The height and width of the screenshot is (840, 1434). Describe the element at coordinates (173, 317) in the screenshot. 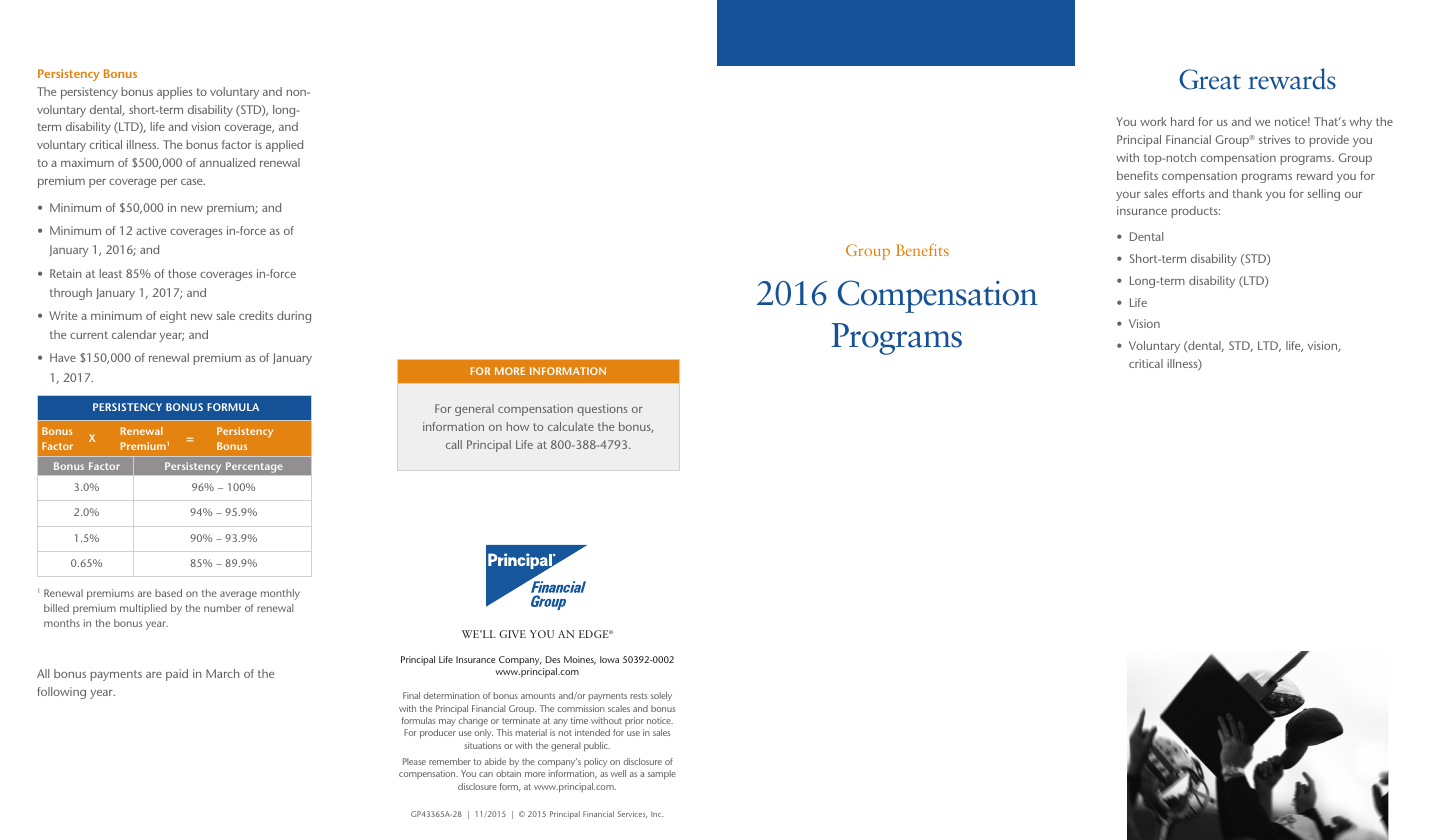

I see `eight` at that location.
